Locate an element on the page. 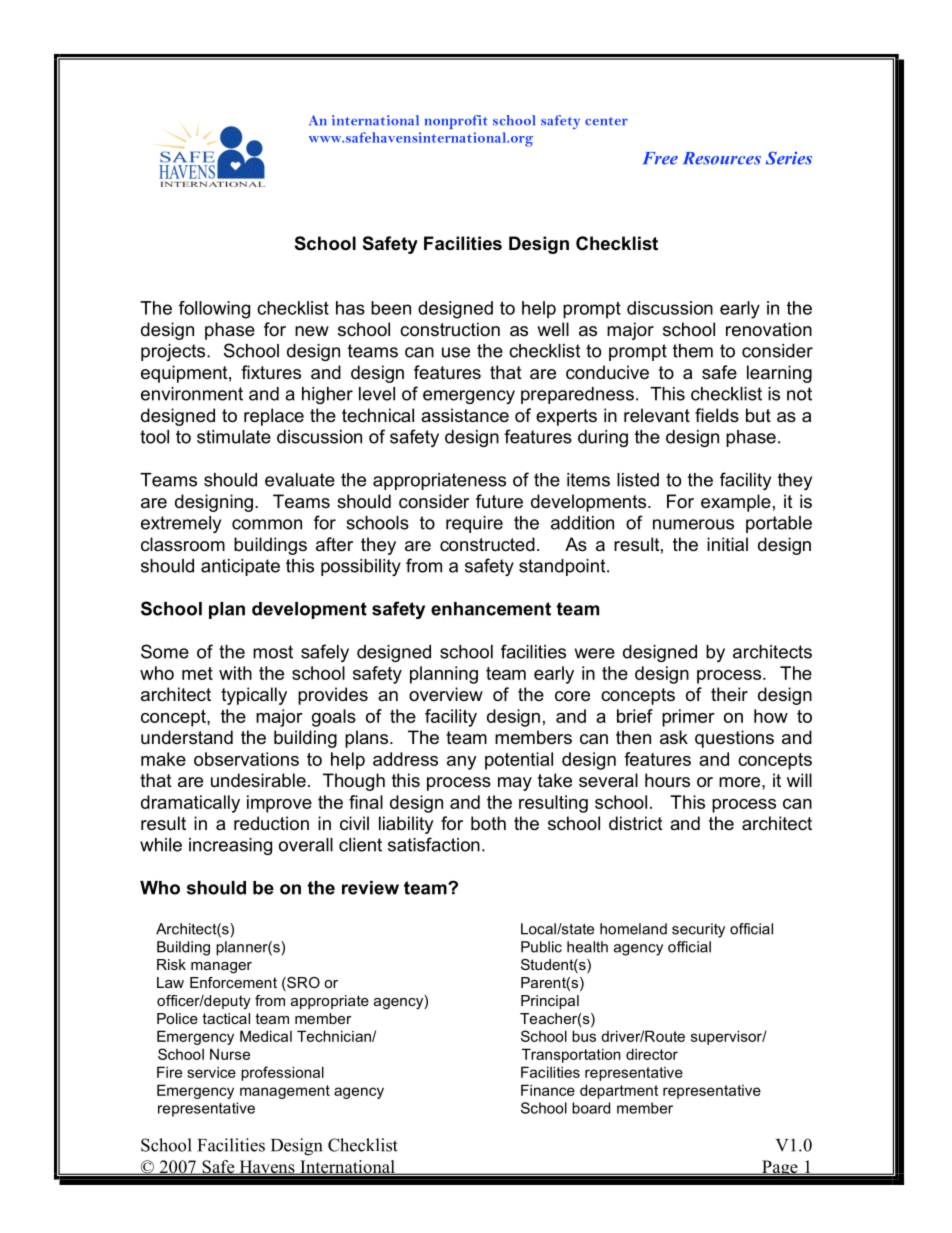 The height and width of the page is (1233, 952). fixtures is located at coordinates (271, 372).
